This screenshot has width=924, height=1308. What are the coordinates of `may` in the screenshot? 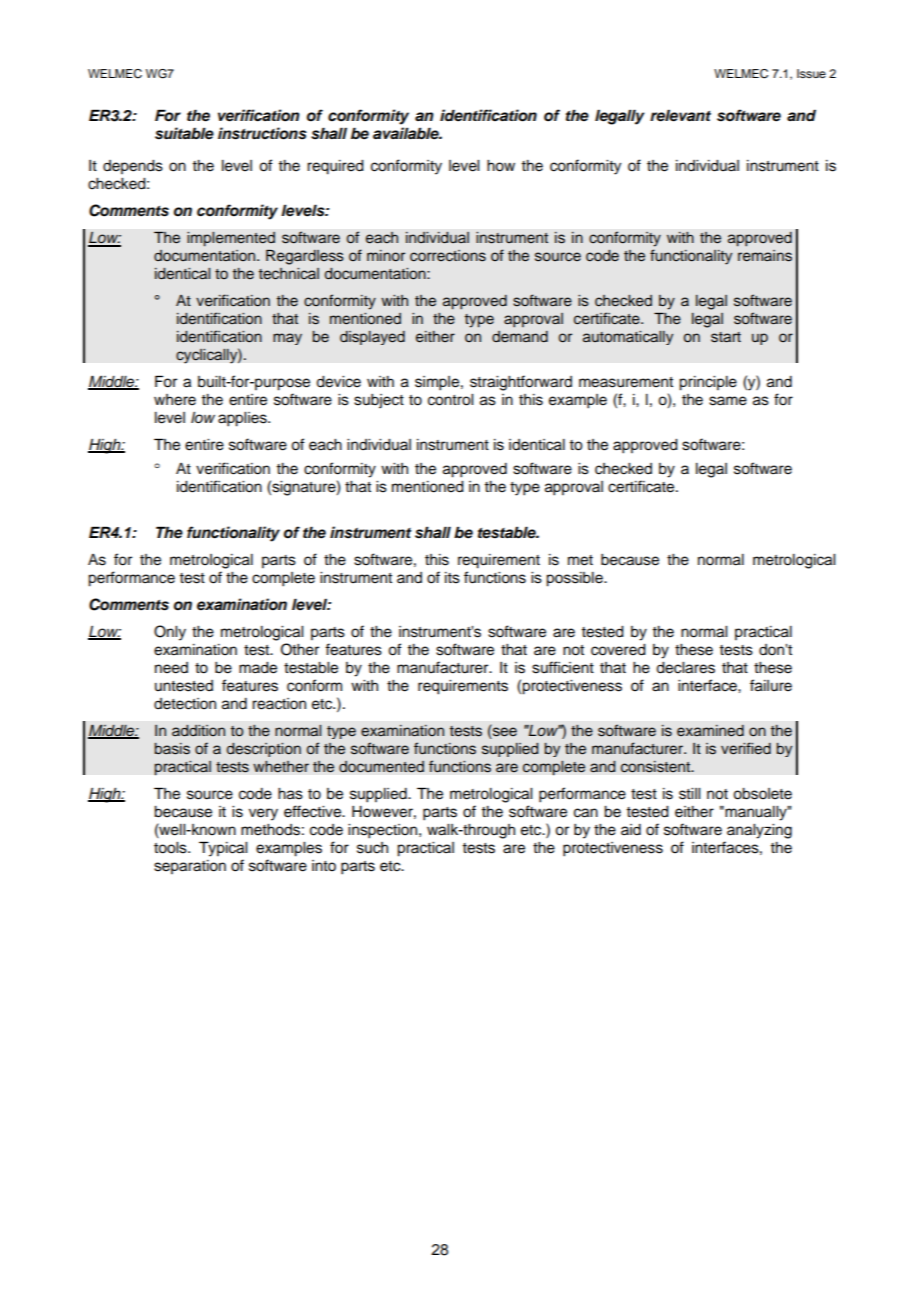 It's located at (287, 339).
